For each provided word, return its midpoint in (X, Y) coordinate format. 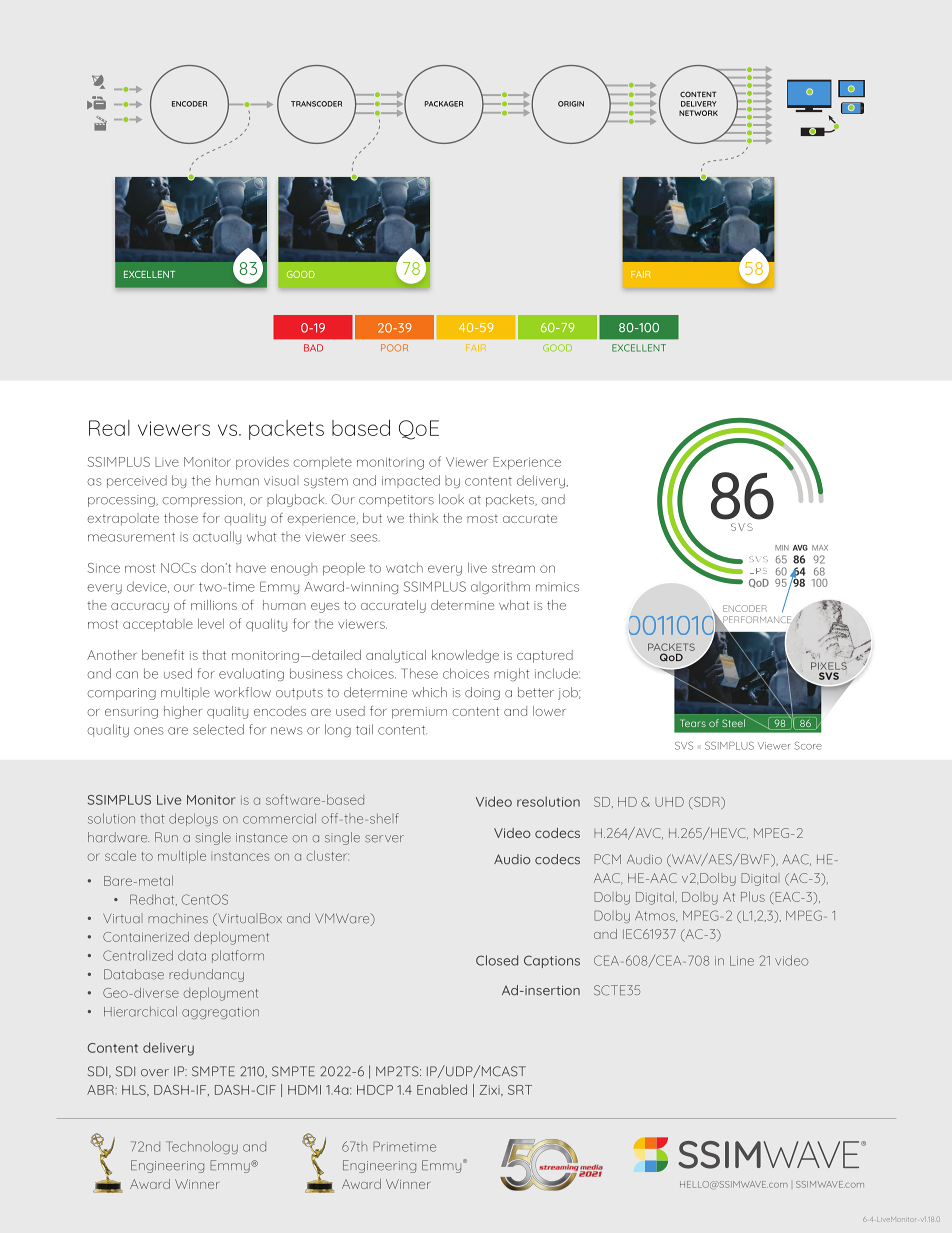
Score (808, 746)
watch (404, 568)
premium (419, 713)
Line (742, 961)
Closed (497, 960)
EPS (758, 571)
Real (109, 428)
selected (218, 729)
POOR (394, 348)
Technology (202, 1147)
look (451, 499)
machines (178, 918)
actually (217, 537)
